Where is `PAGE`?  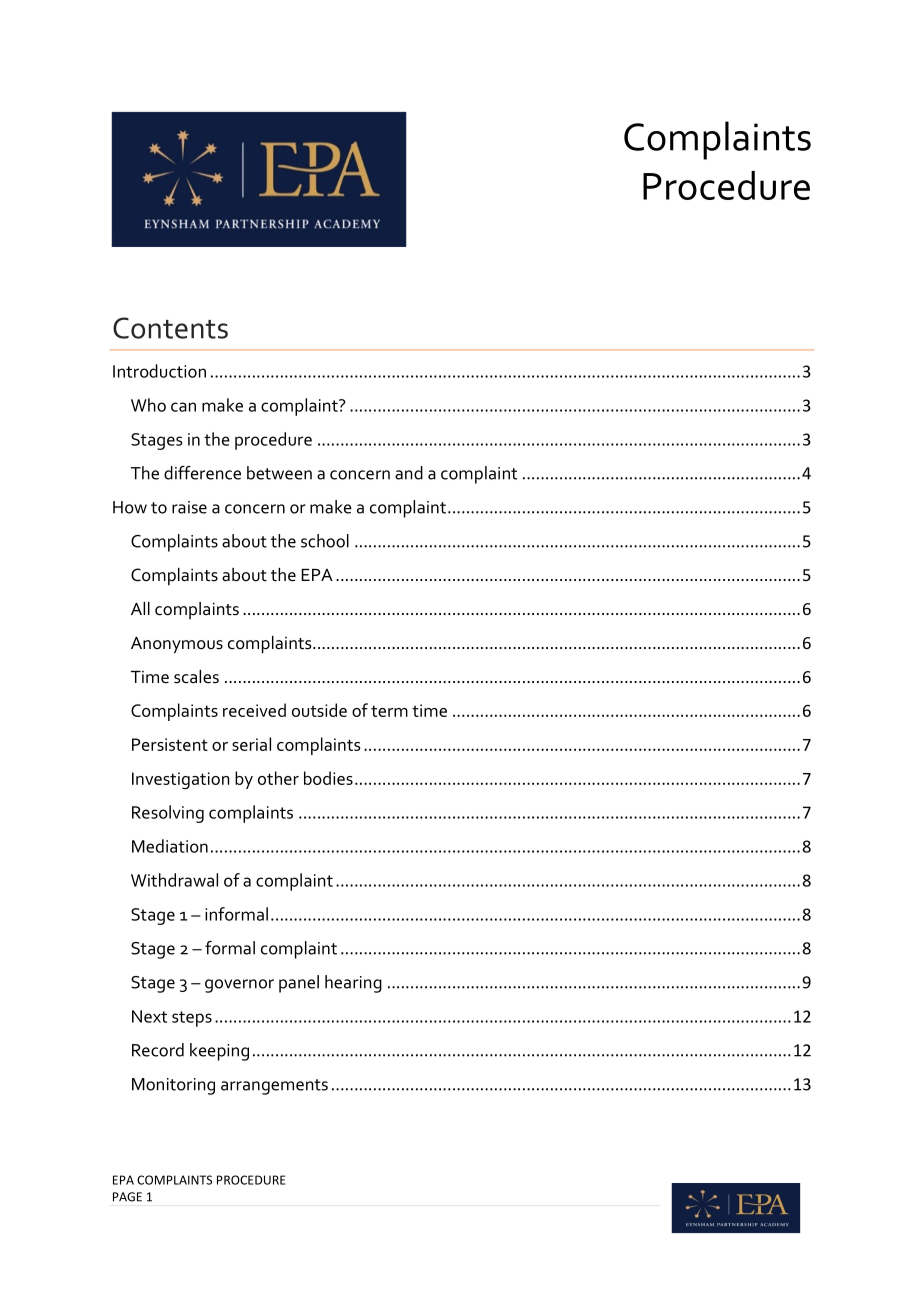 PAGE is located at coordinates (127, 1197).
